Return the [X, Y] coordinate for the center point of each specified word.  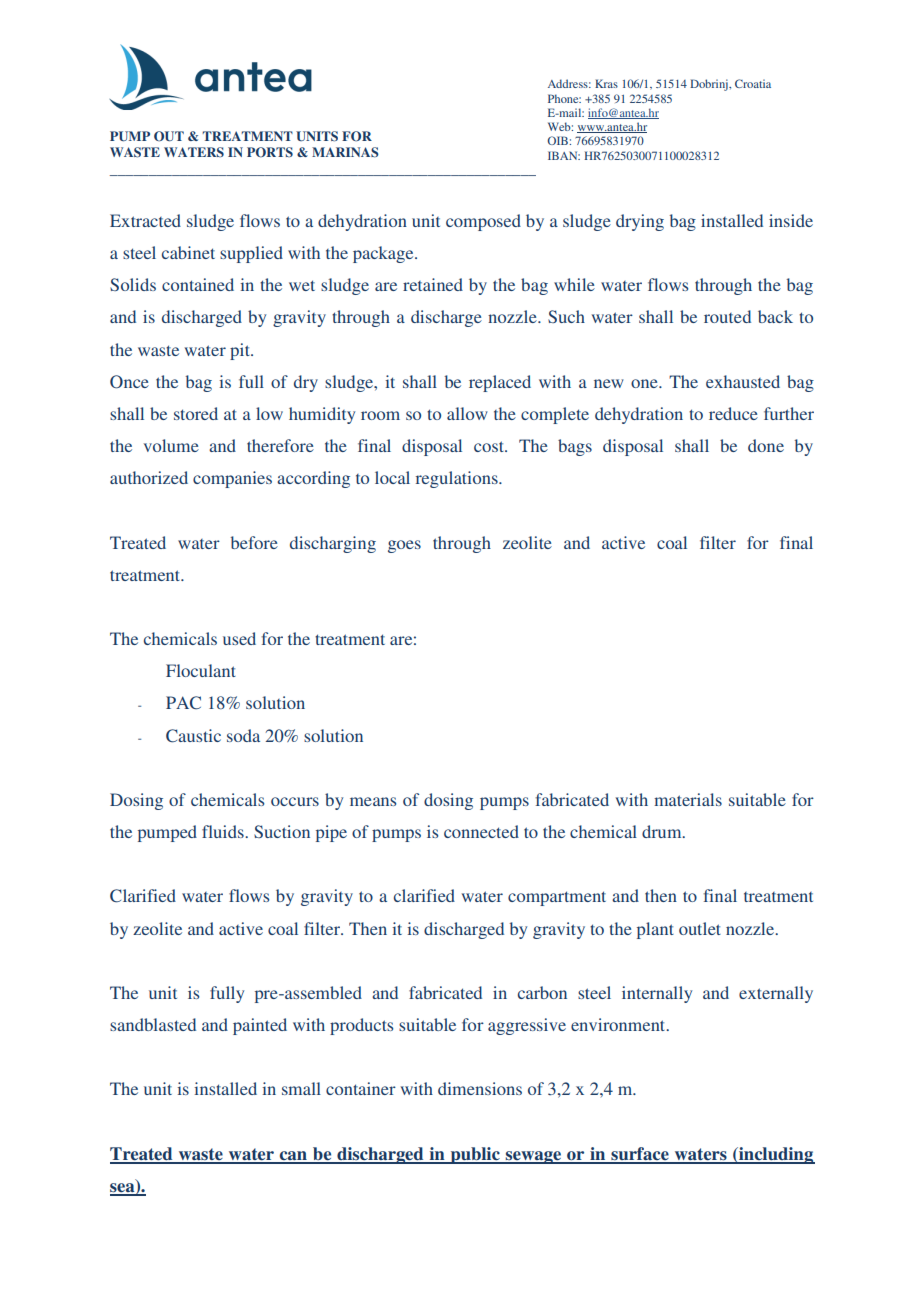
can [293, 1157]
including [776, 1155]
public [475, 1155]
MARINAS [345, 152]
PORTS [270, 152]
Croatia [753, 83]
